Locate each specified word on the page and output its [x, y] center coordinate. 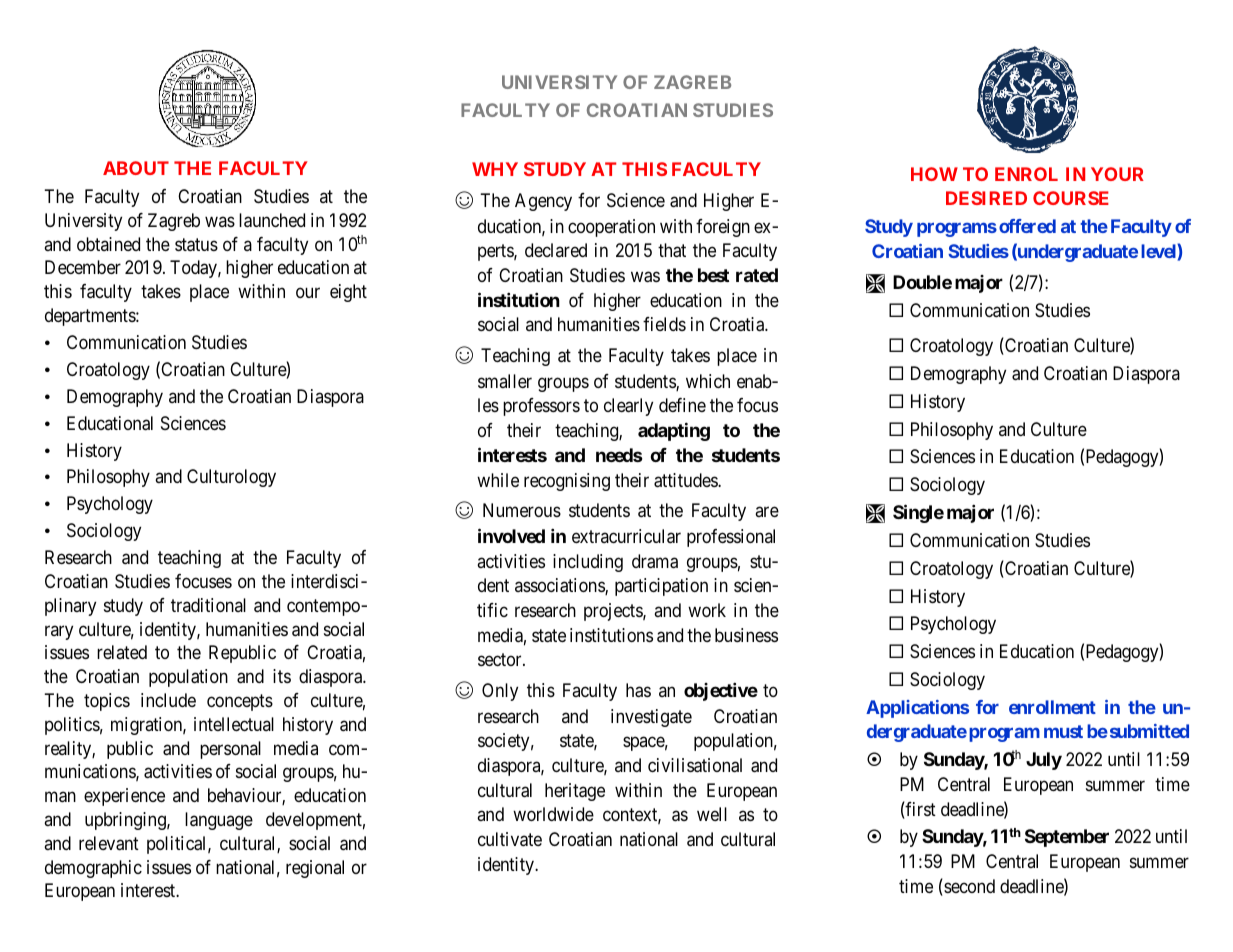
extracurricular [626, 536]
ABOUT [136, 168]
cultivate [510, 839]
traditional [208, 605]
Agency [543, 202]
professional [731, 538]
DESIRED [986, 198]
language [219, 821]
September [1067, 838]
